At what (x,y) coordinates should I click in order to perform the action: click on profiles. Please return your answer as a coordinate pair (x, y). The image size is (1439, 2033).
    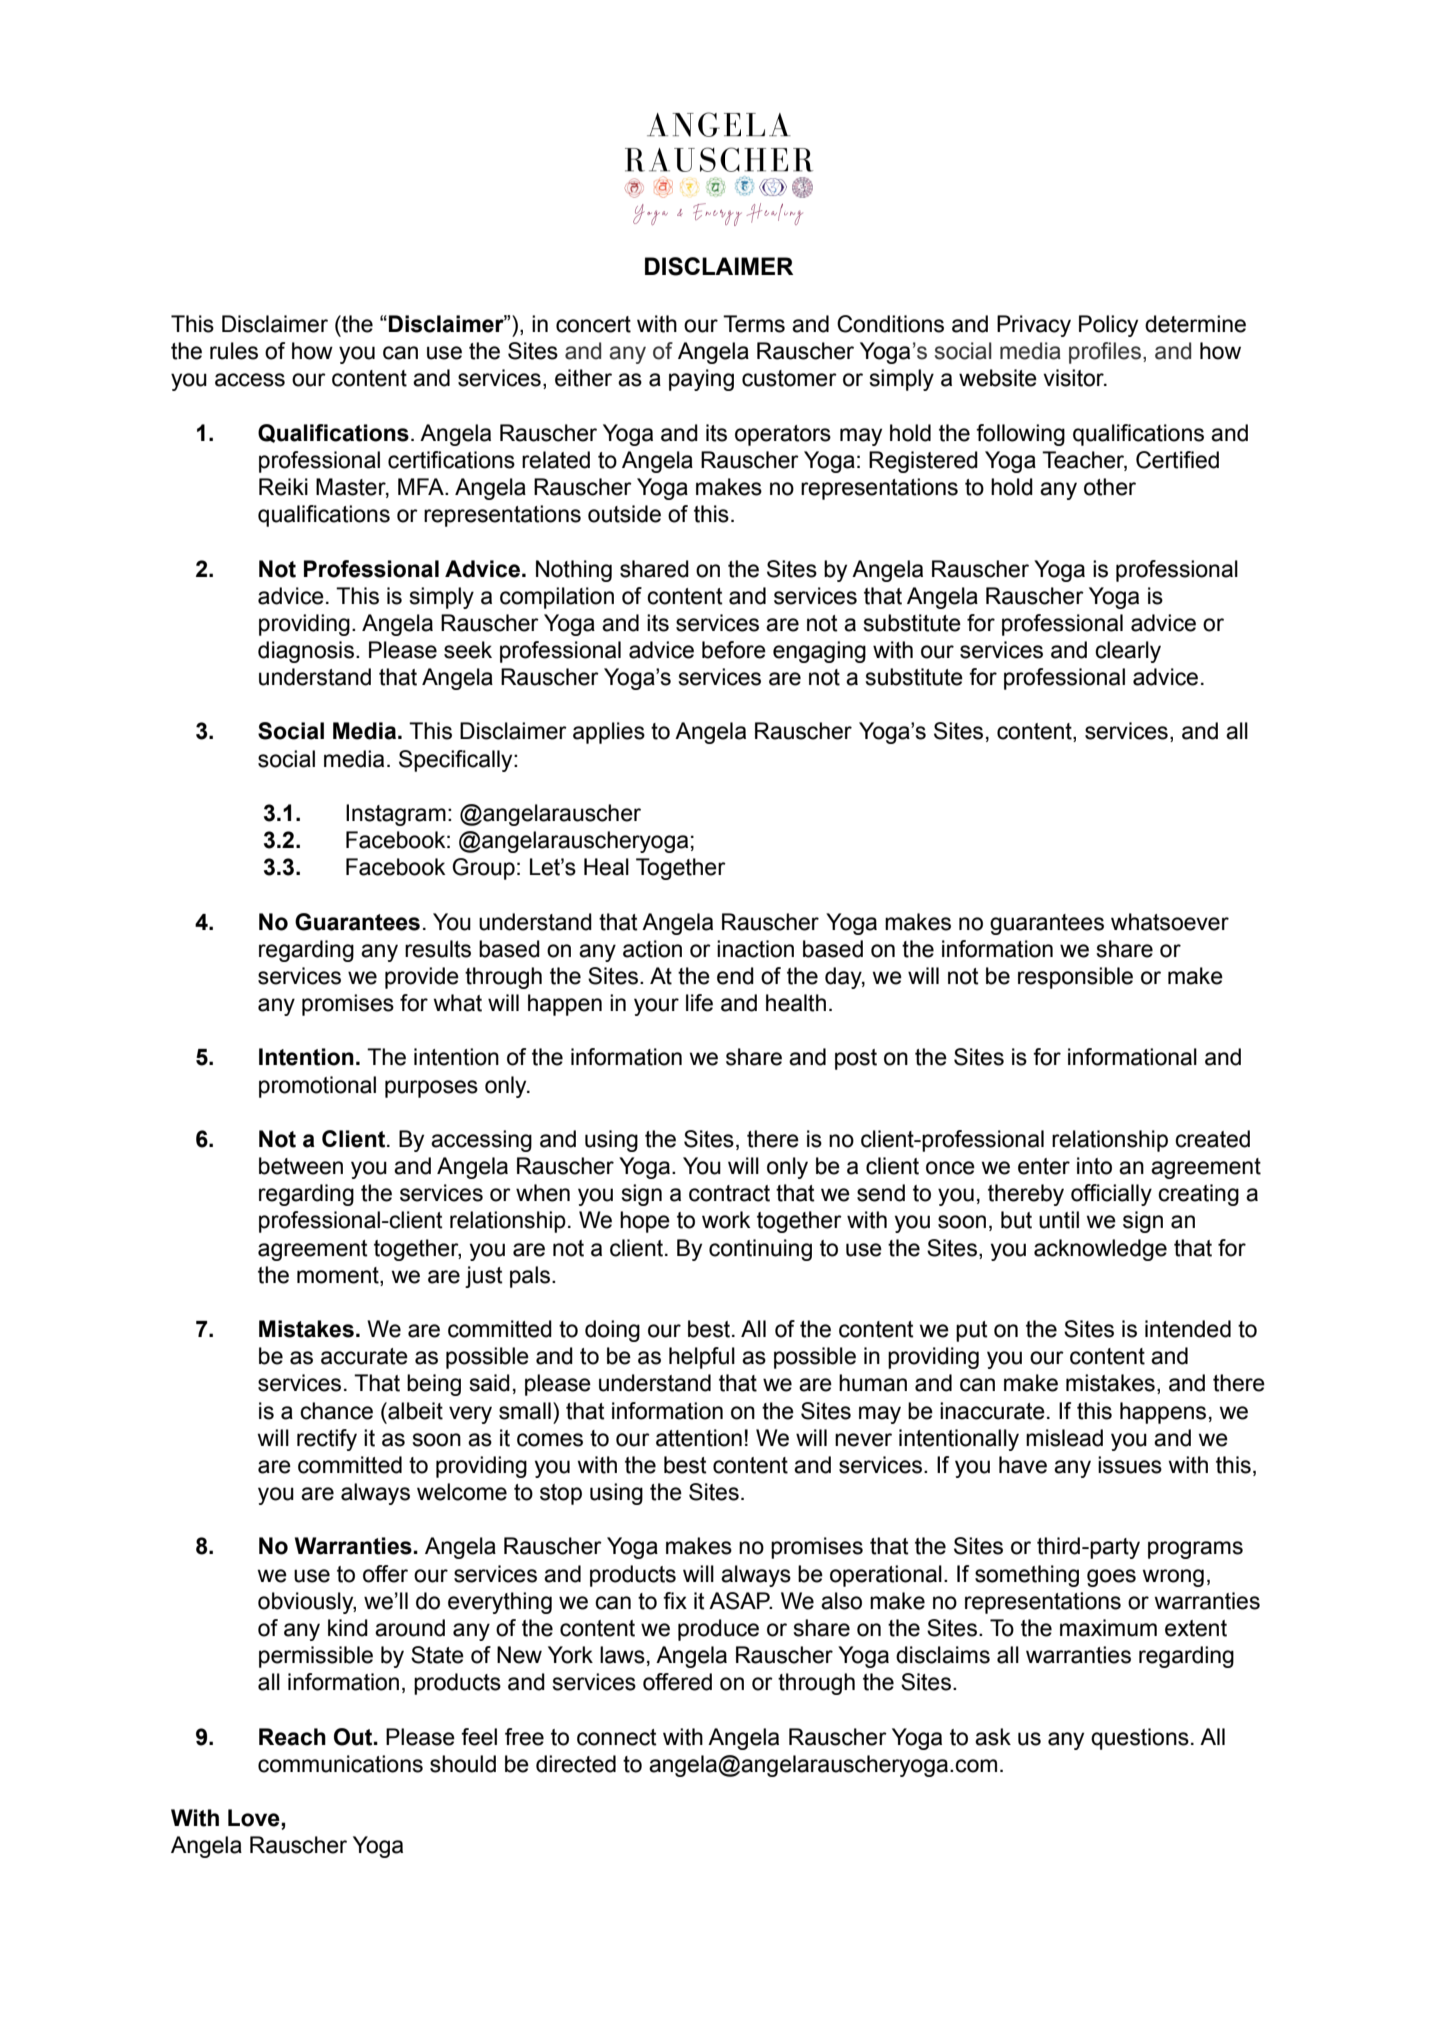
    Looking at the image, I should click on (1105, 353).
